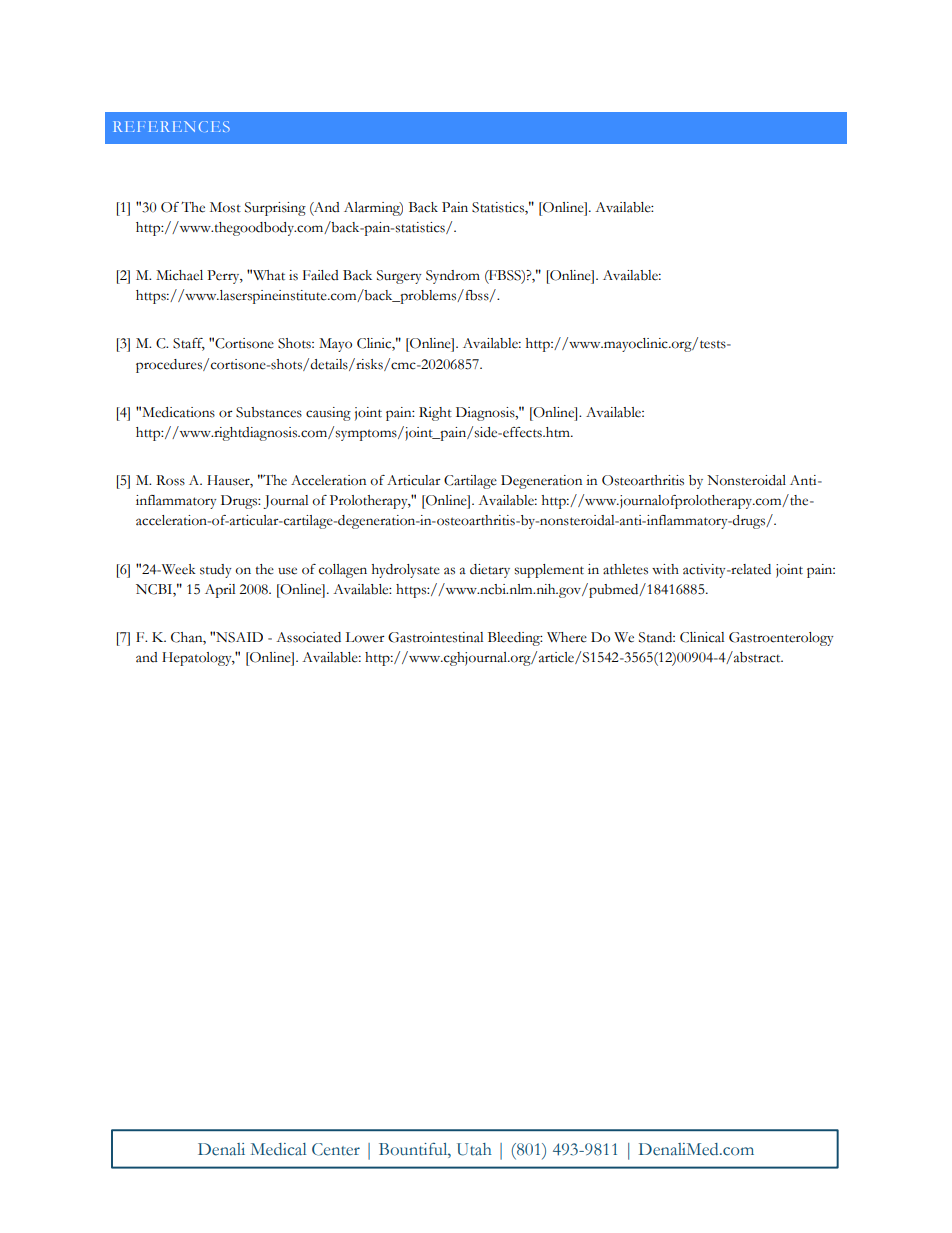 The height and width of the page is (1233, 952). Describe the element at coordinates (278, 1149) in the page. I see `Medical` at that location.
